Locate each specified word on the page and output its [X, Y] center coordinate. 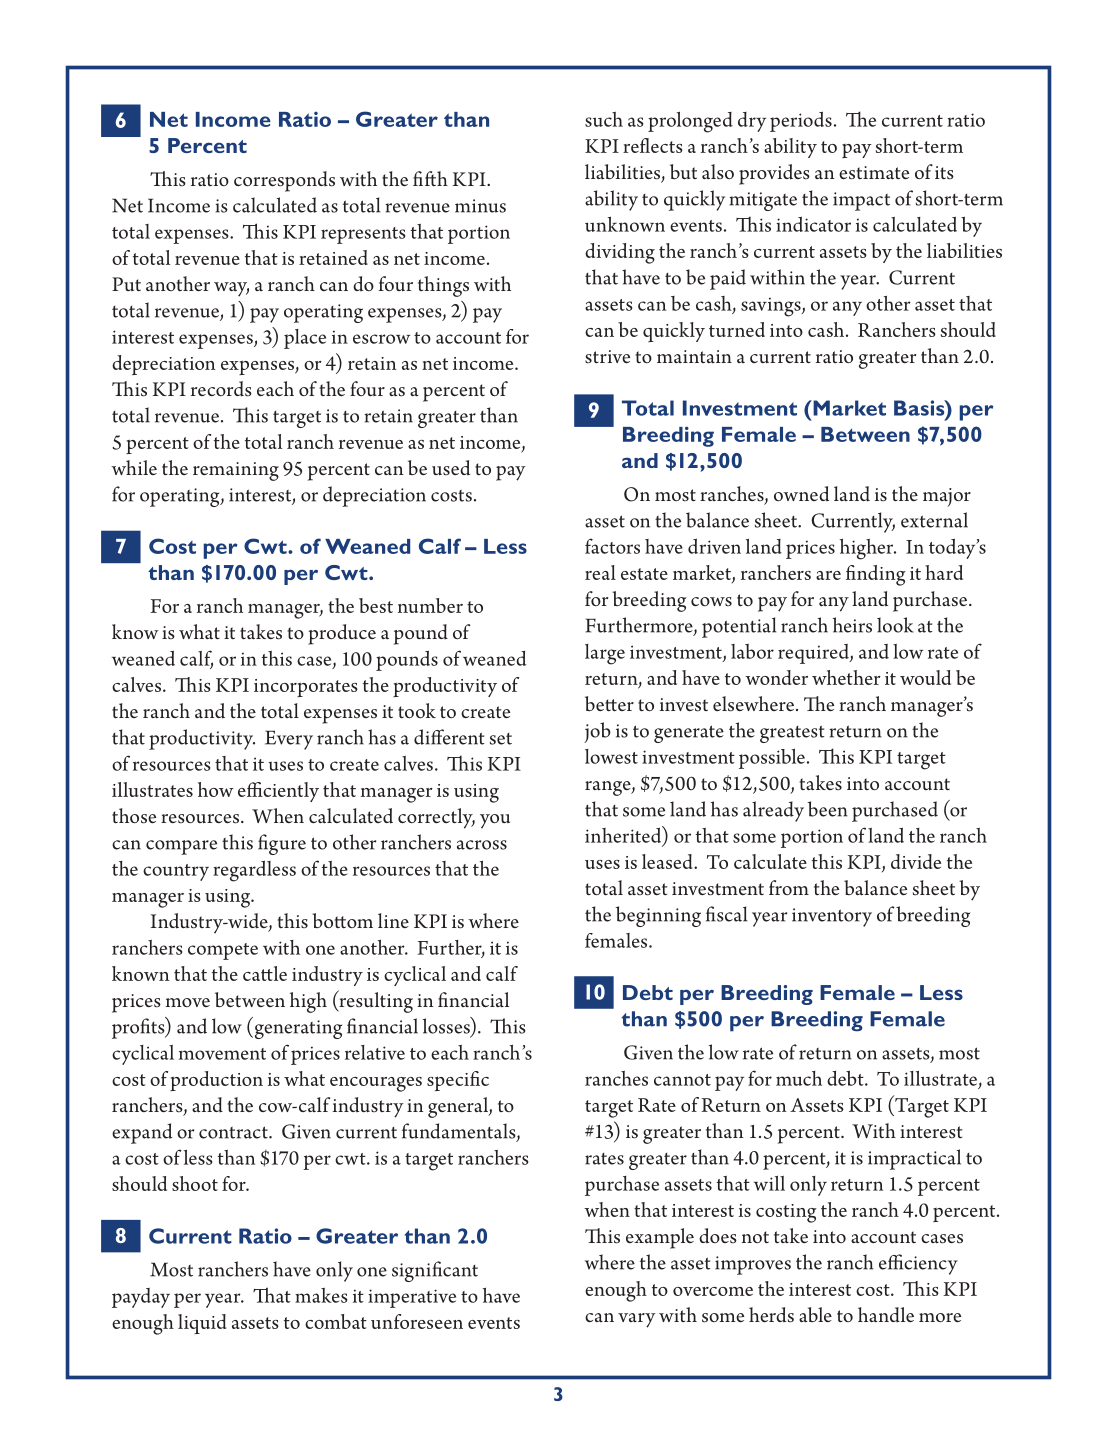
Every [289, 740]
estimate [874, 173]
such [604, 119]
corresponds [284, 181]
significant [435, 1271]
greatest [792, 734]
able [815, 1314]
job [597, 732]
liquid [202, 1324]
